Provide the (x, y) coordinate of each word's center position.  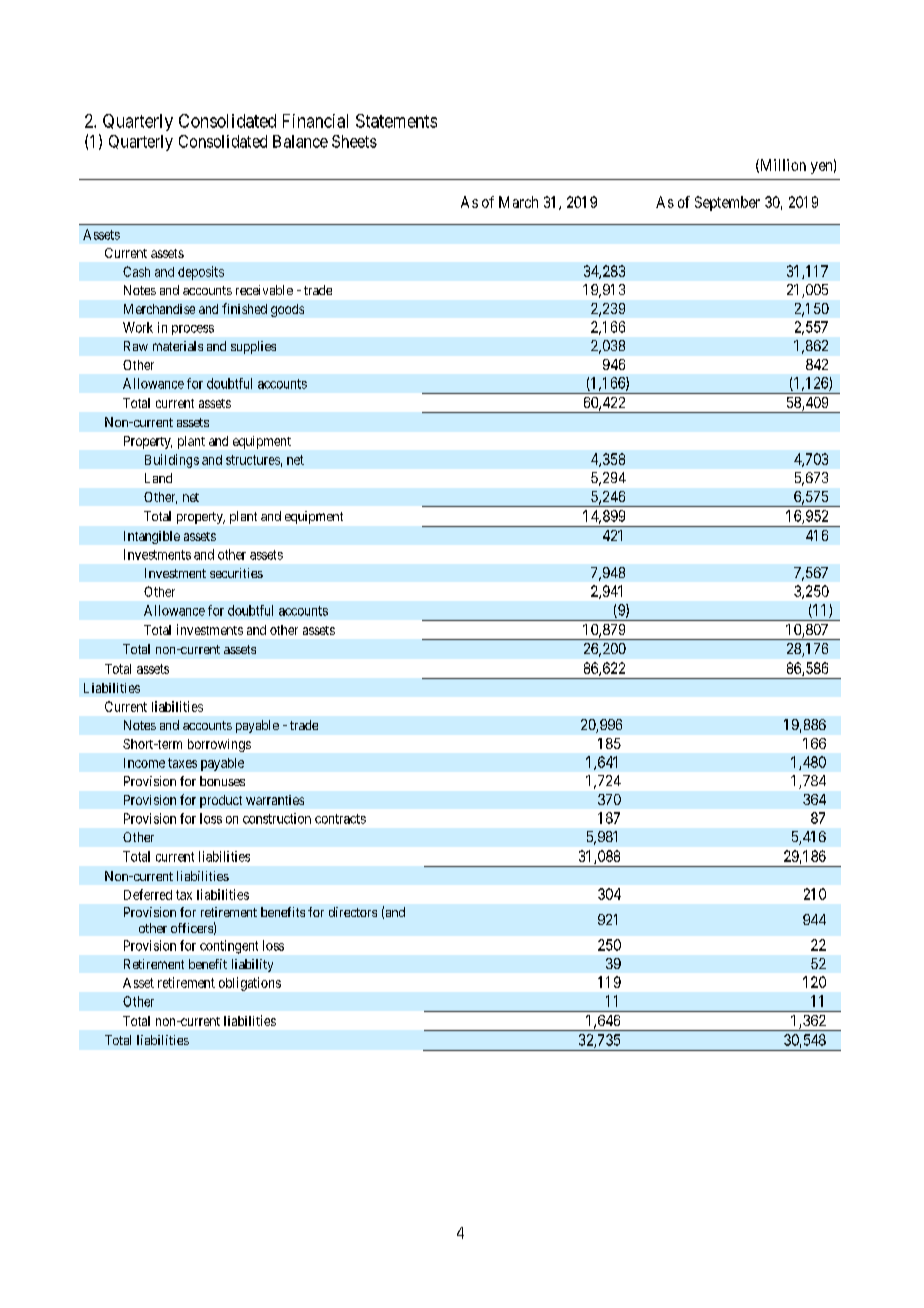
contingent (229, 947)
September (727, 203)
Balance (300, 141)
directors (353, 912)
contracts (340, 819)
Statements (396, 121)
